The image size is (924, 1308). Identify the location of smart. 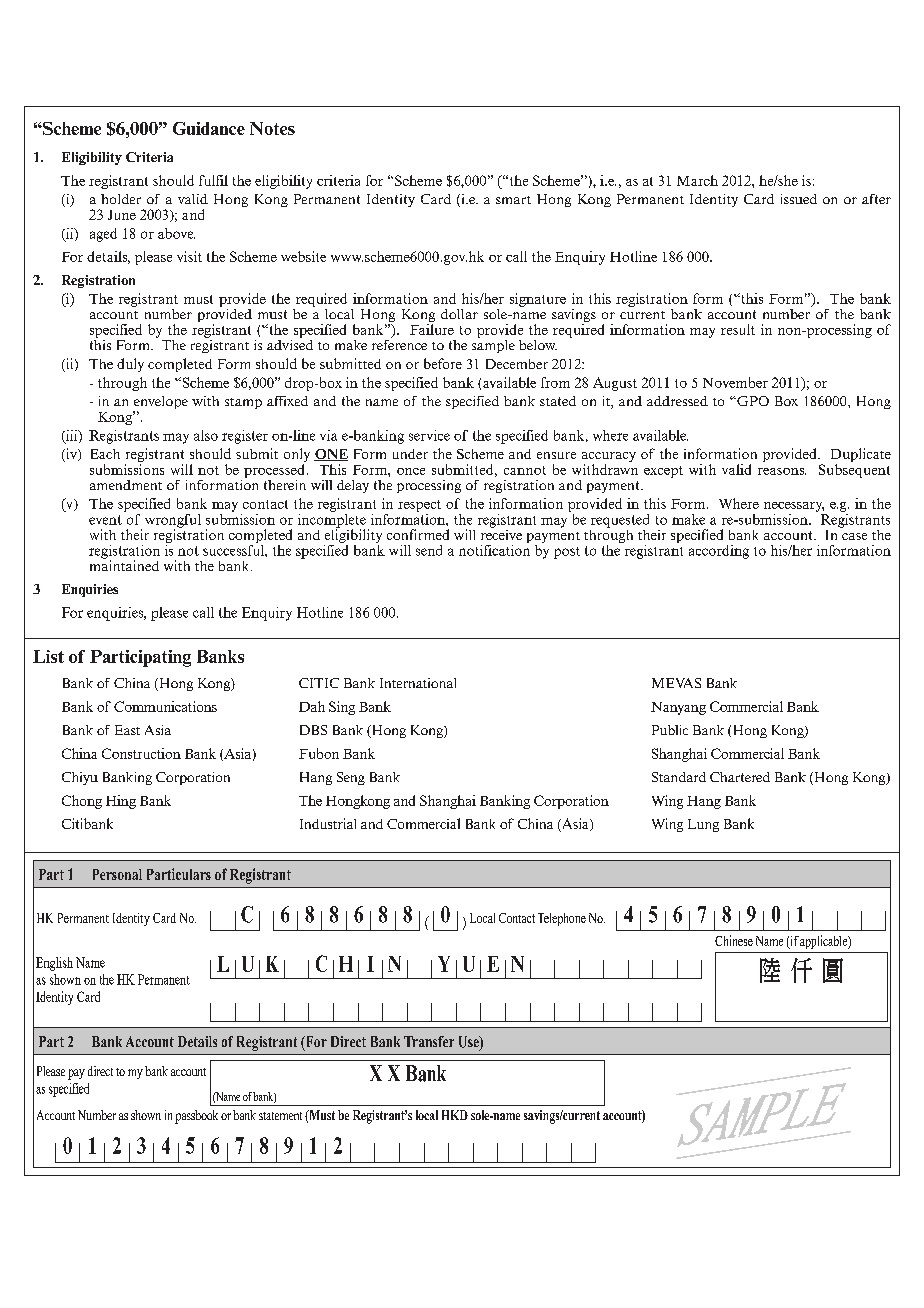
(513, 200).
